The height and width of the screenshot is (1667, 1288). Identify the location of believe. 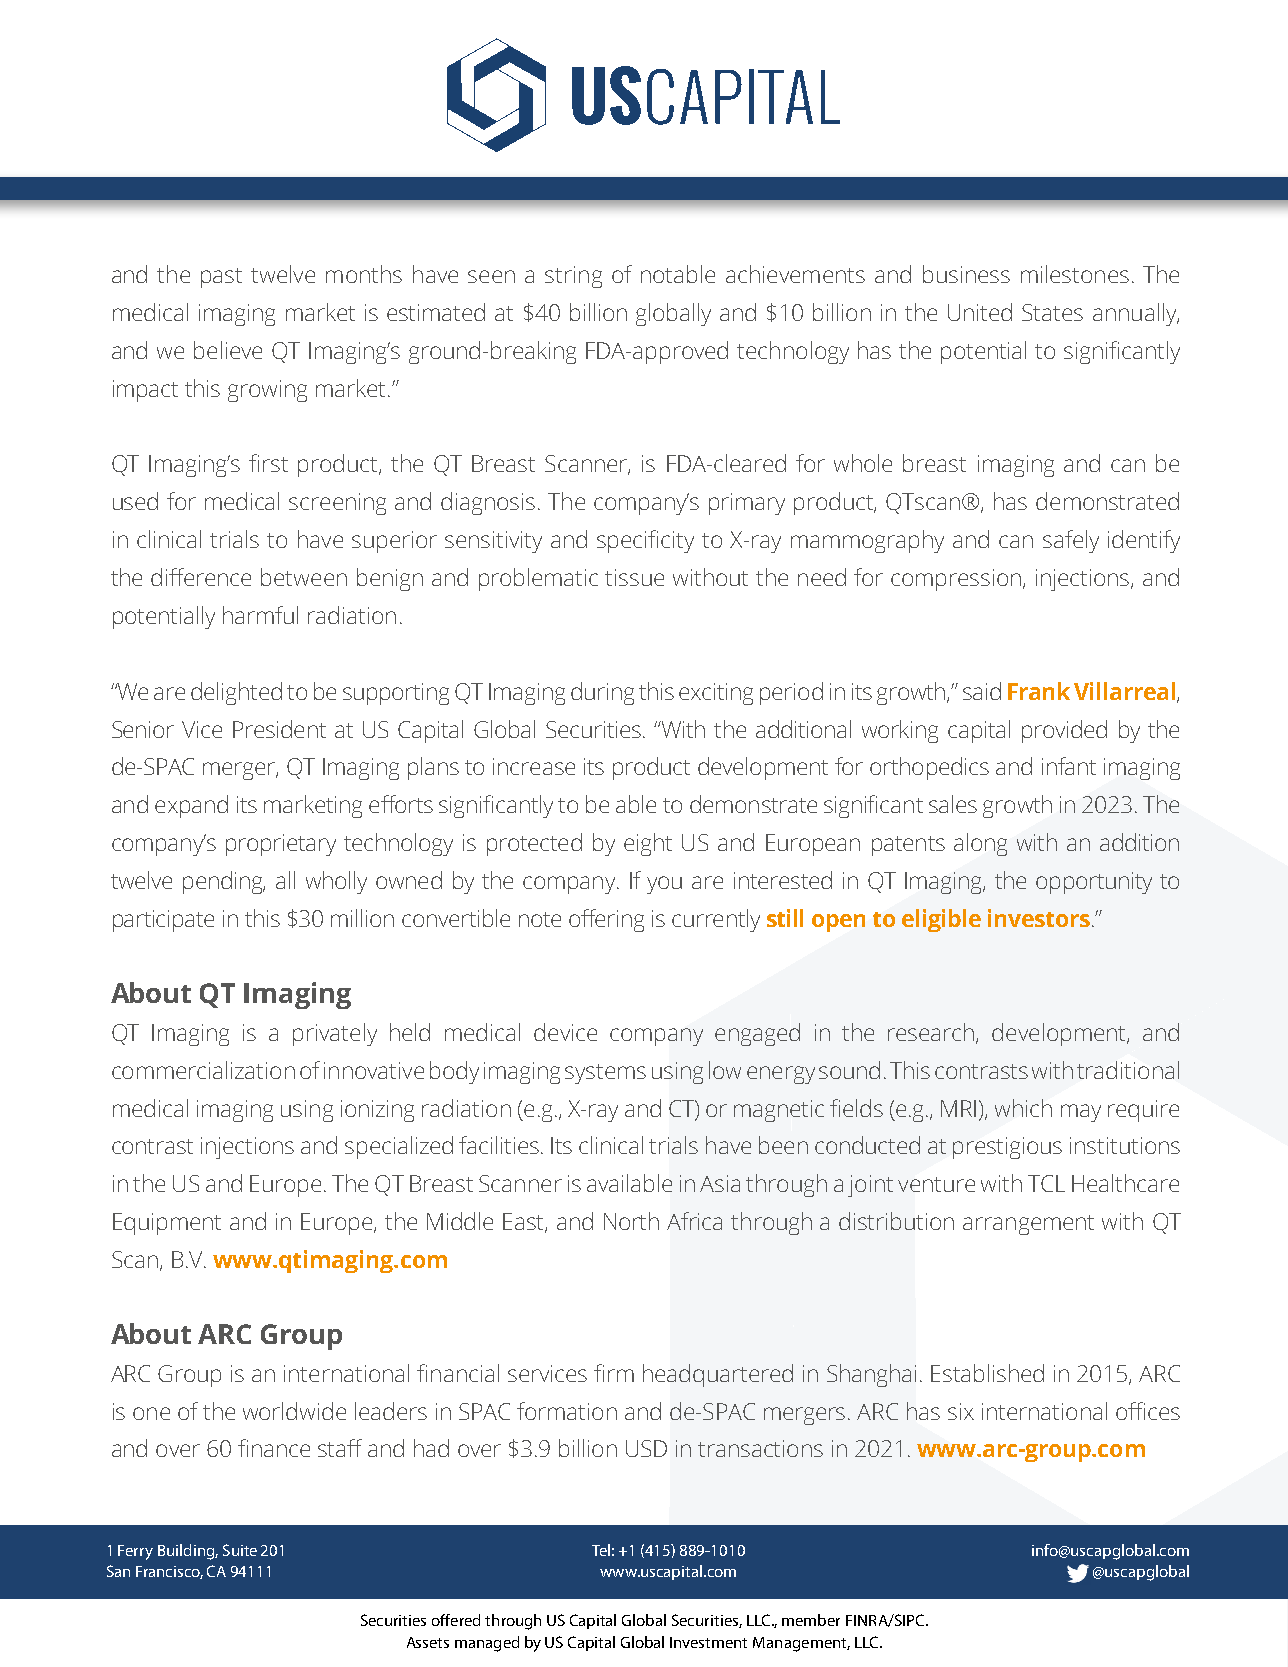
(228, 350).
